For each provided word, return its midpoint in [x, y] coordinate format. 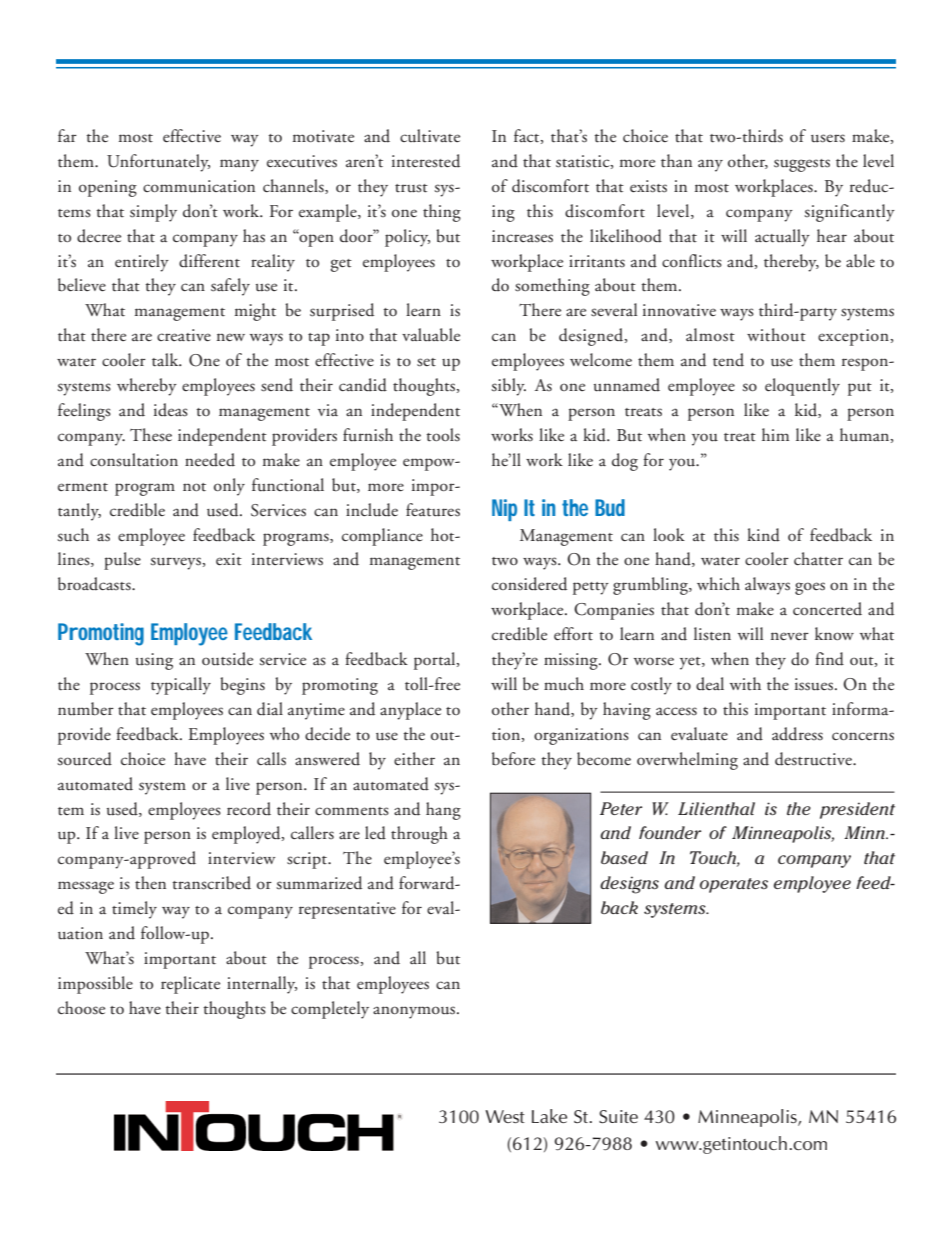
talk [166, 360]
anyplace [410, 711]
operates [734, 885]
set [426, 362]
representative [347, 910]
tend [728, 360]
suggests [802, 165]
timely [134, 910]
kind [763, 535]
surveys [176, 563]
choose [81, 1007]
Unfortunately [158, 163]
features [433, 510]
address [797, 734]
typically [181, 686]
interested [426, 161]
